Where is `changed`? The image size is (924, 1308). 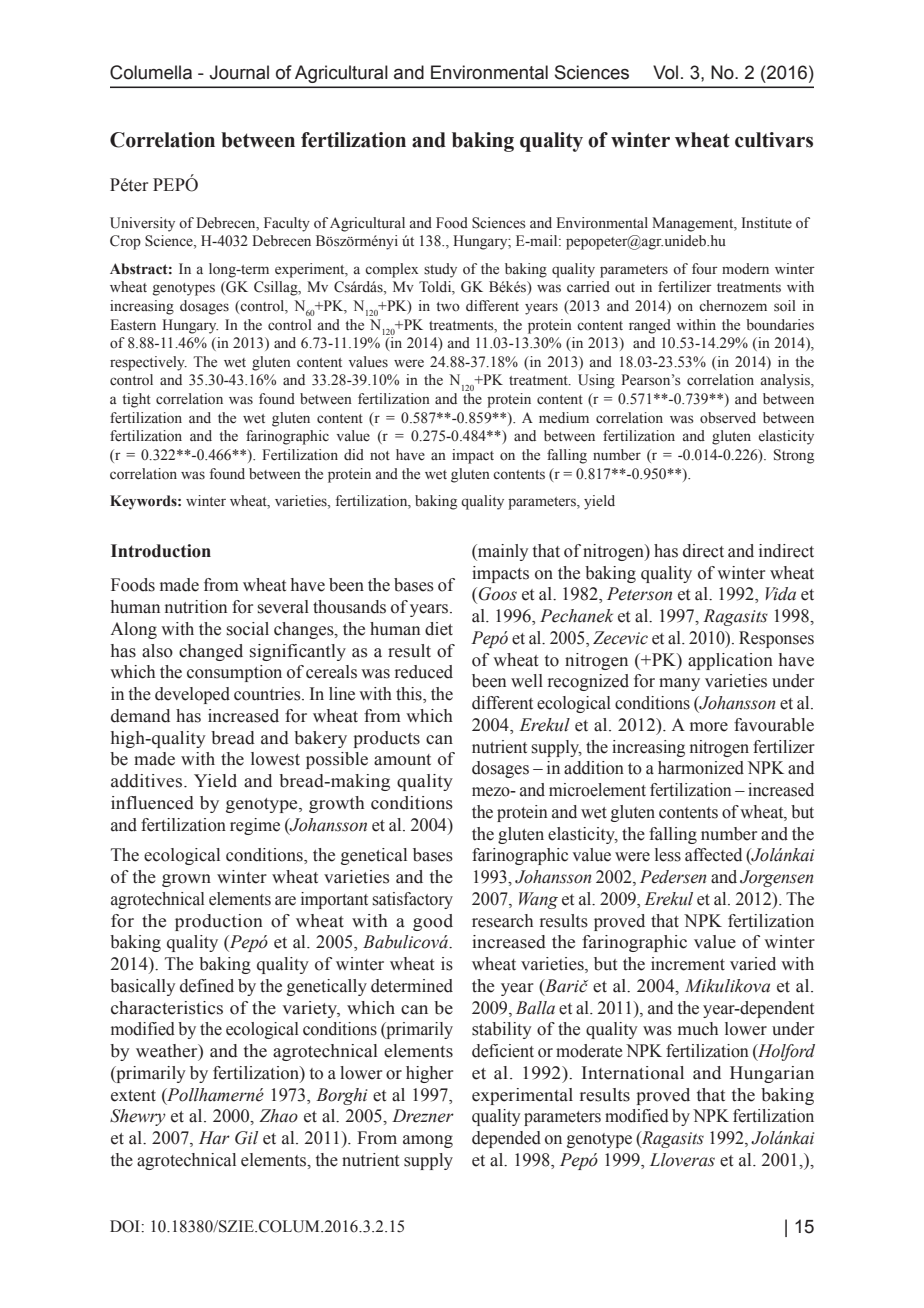 changed is located at coordinates (211, 652).
